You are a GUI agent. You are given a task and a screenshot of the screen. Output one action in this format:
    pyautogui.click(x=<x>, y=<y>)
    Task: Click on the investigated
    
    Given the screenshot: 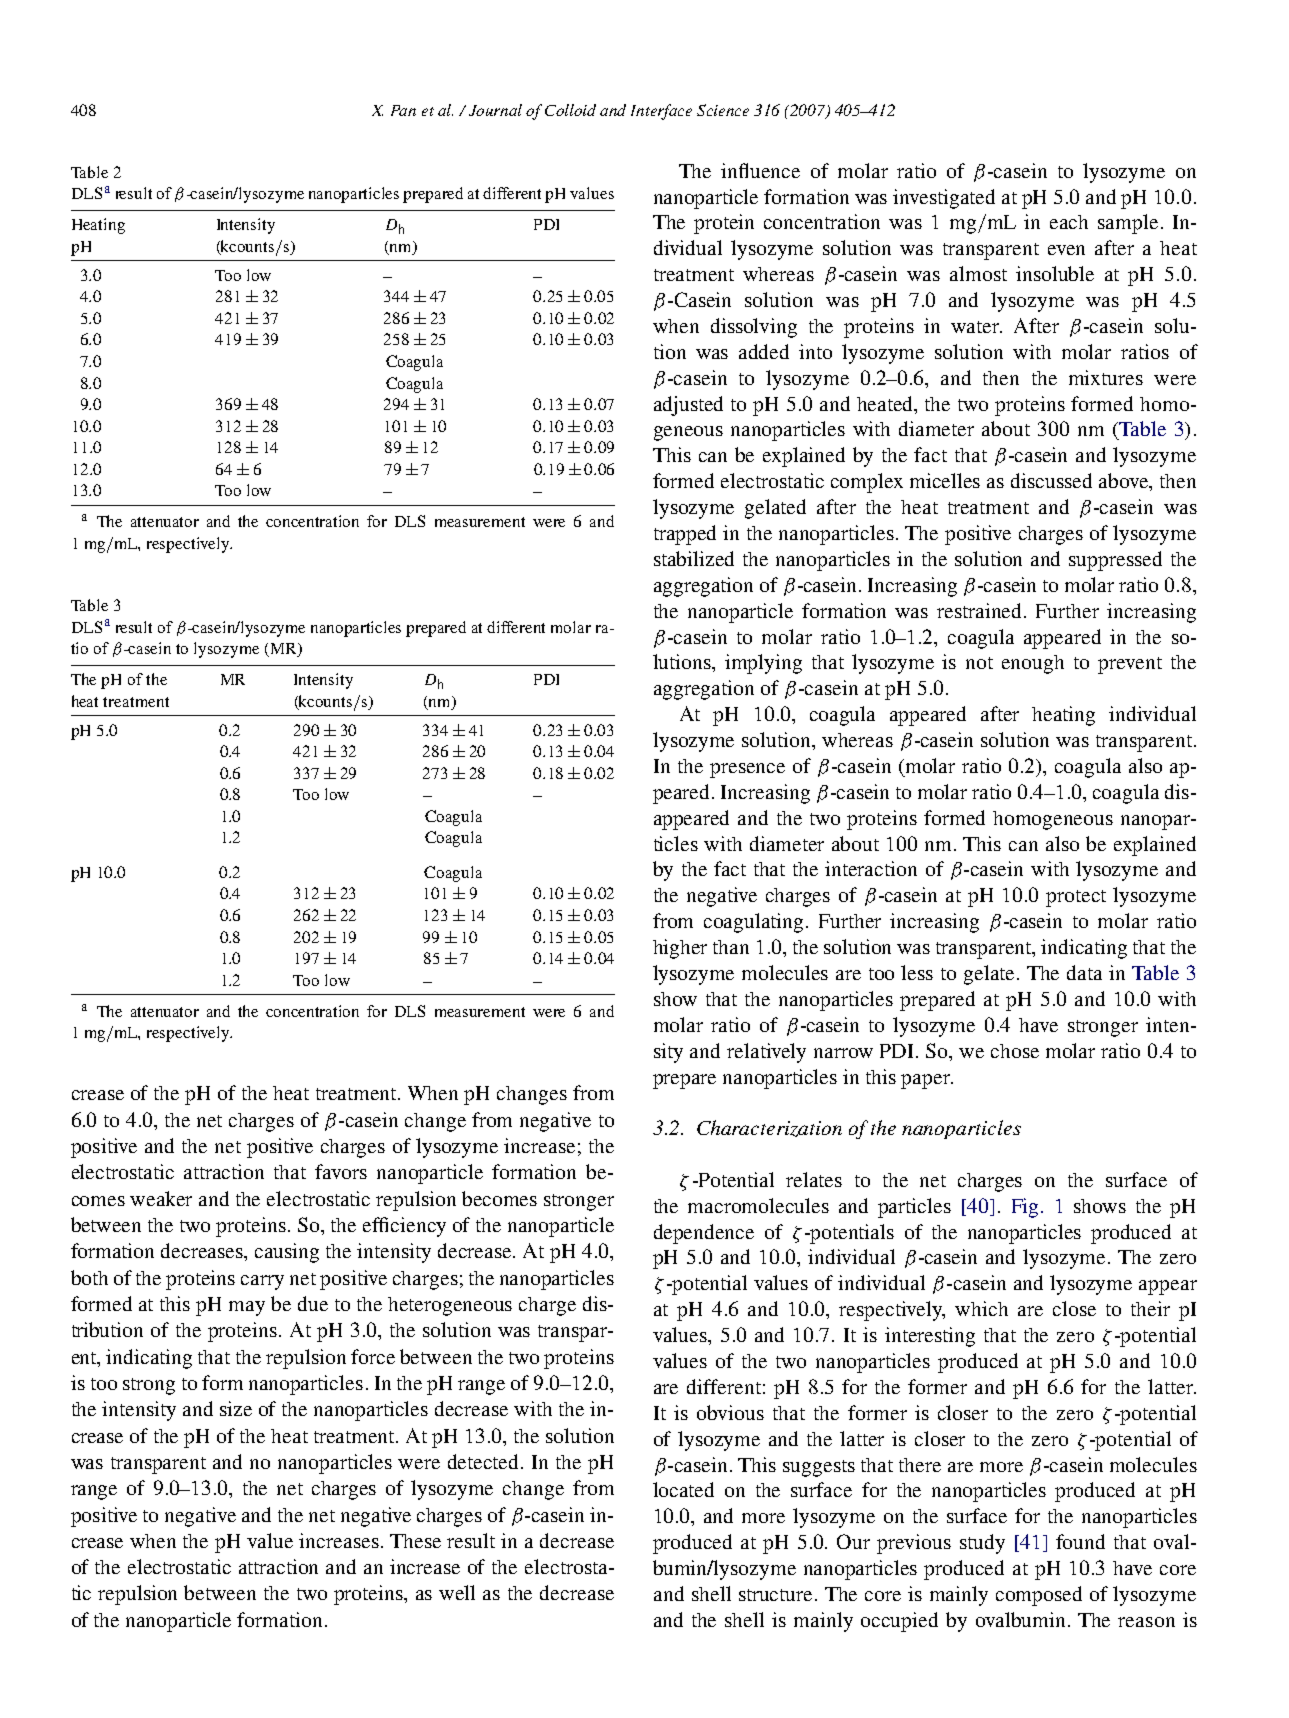 What is the action you would take?
    pyautogui.click(x=944, y=199)
